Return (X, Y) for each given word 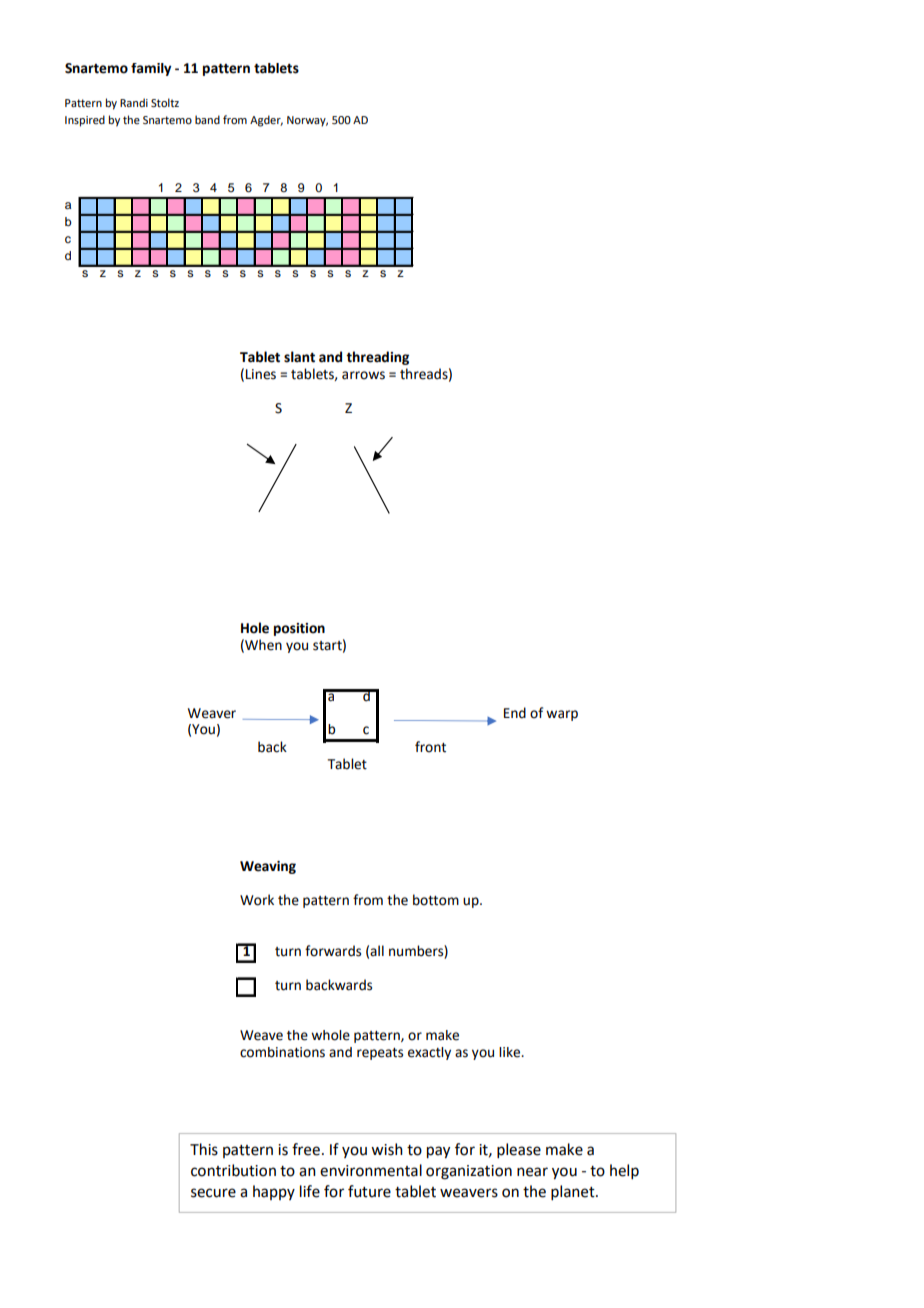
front (430, 747)
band (207, 119)
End (515, 713)
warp (562, 715)
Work (257, 900)
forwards (333, 951)
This (204, 1149)
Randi (134, 102)
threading (377, 358)
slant (299, 357)
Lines (261, 374)
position (299, 629)
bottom (436, 900)
